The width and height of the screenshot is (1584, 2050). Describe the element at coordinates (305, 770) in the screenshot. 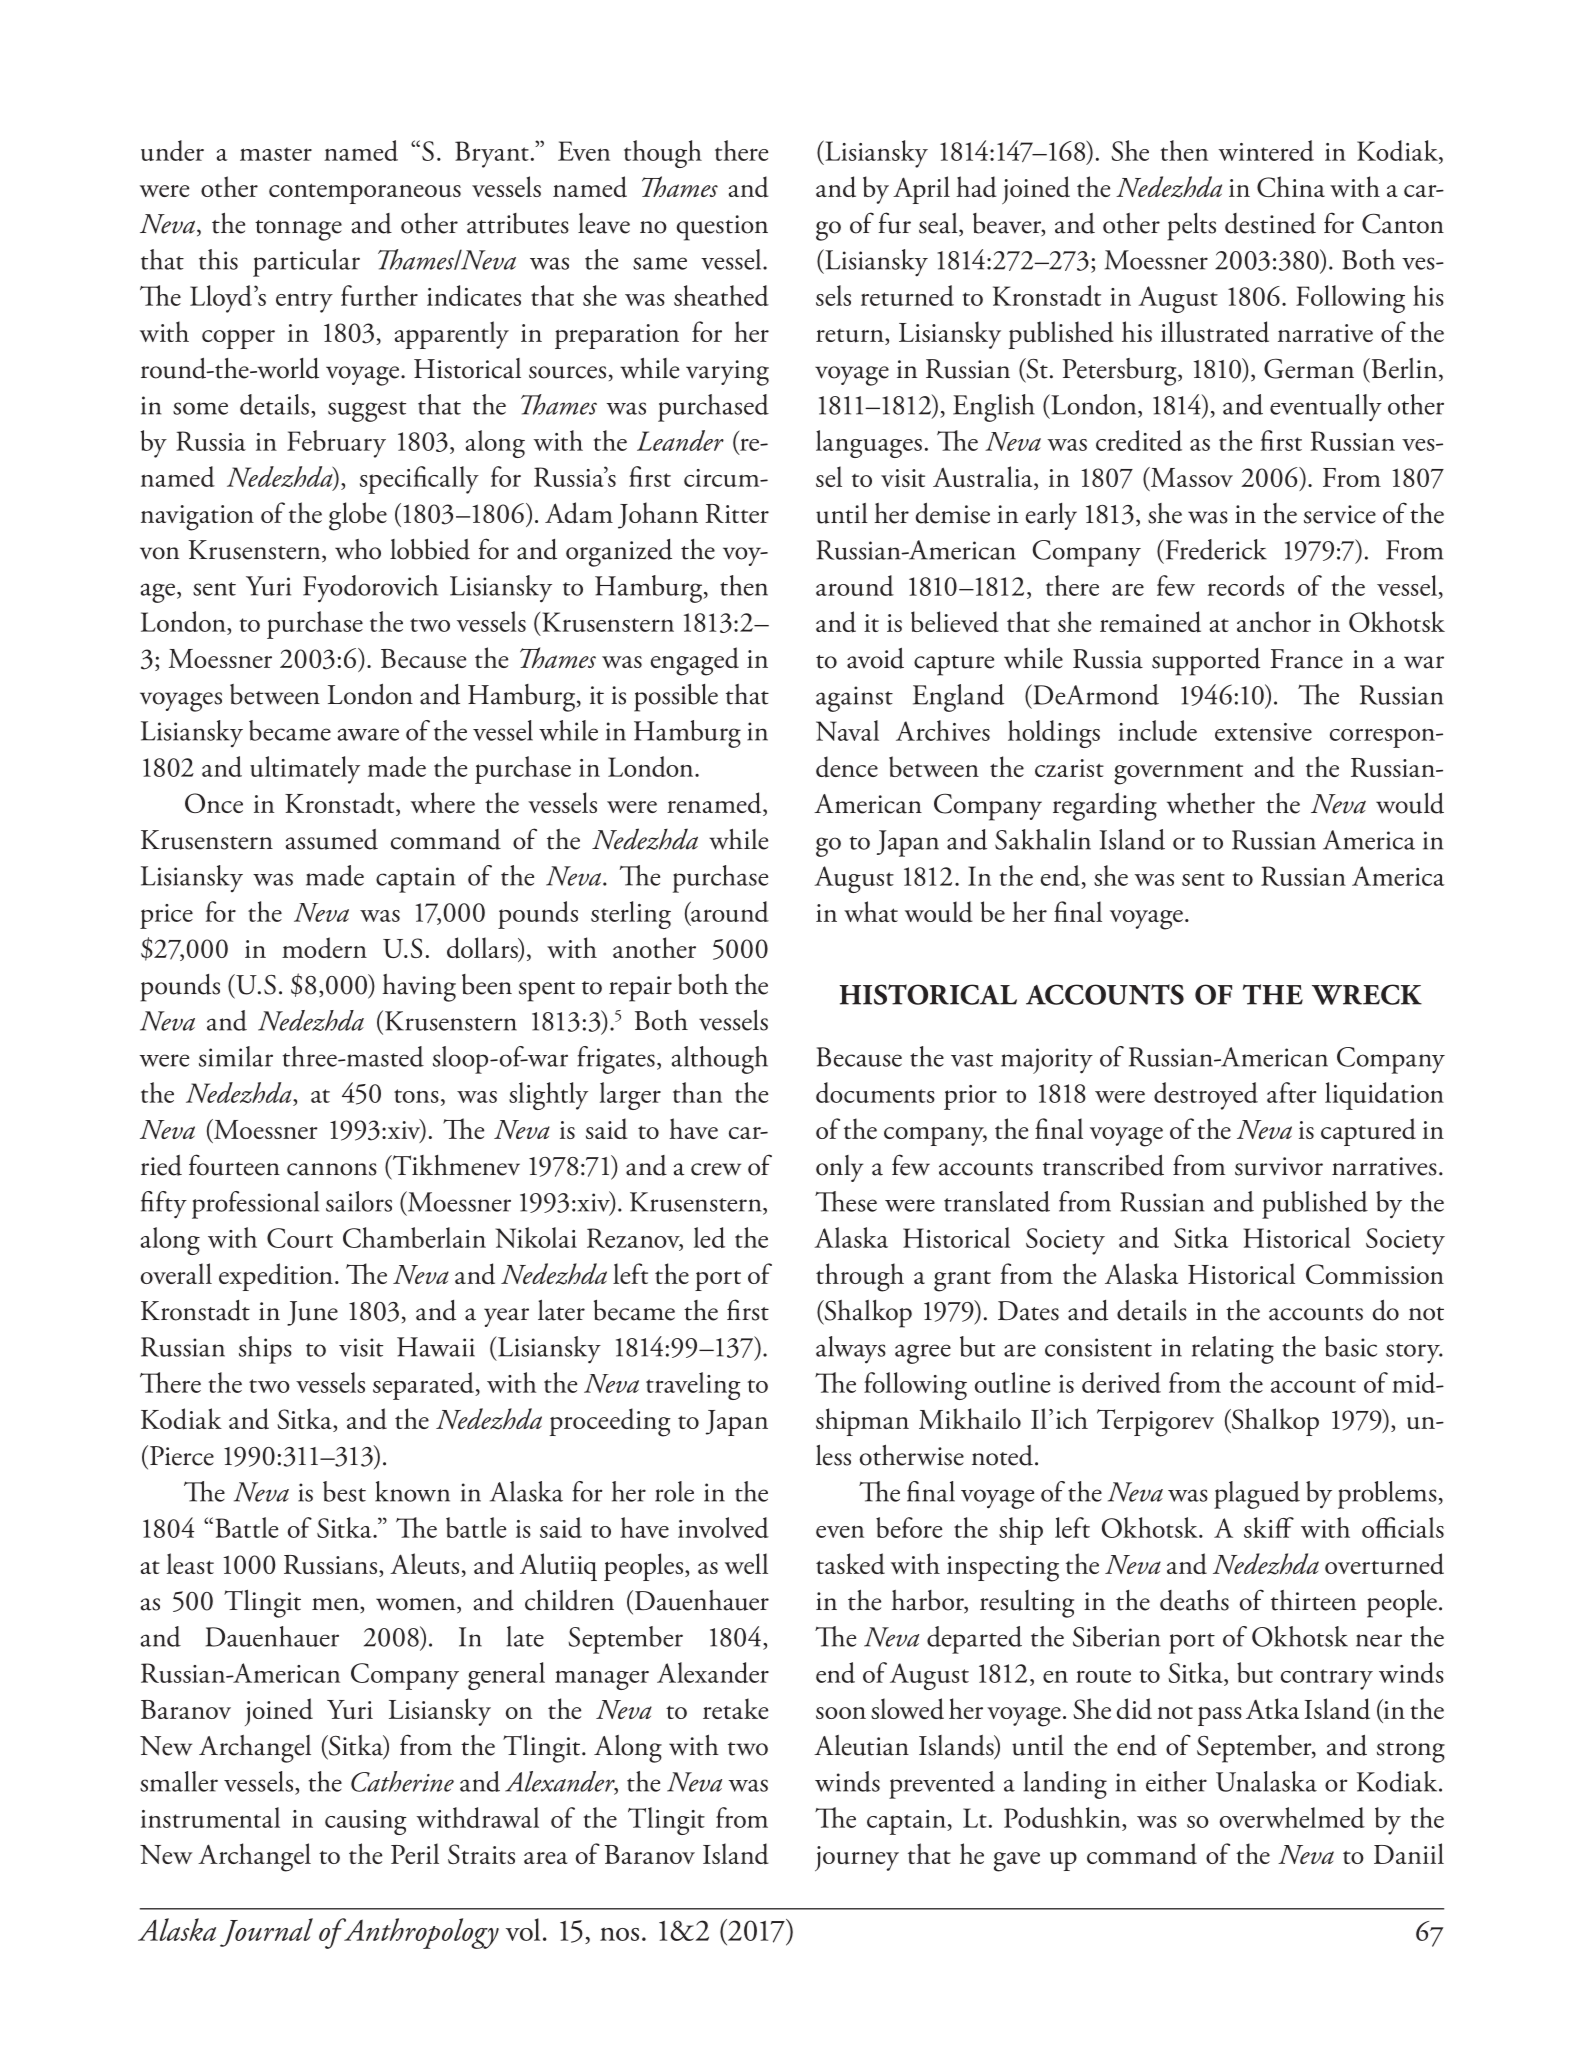

I see `ultimately` at that location.
